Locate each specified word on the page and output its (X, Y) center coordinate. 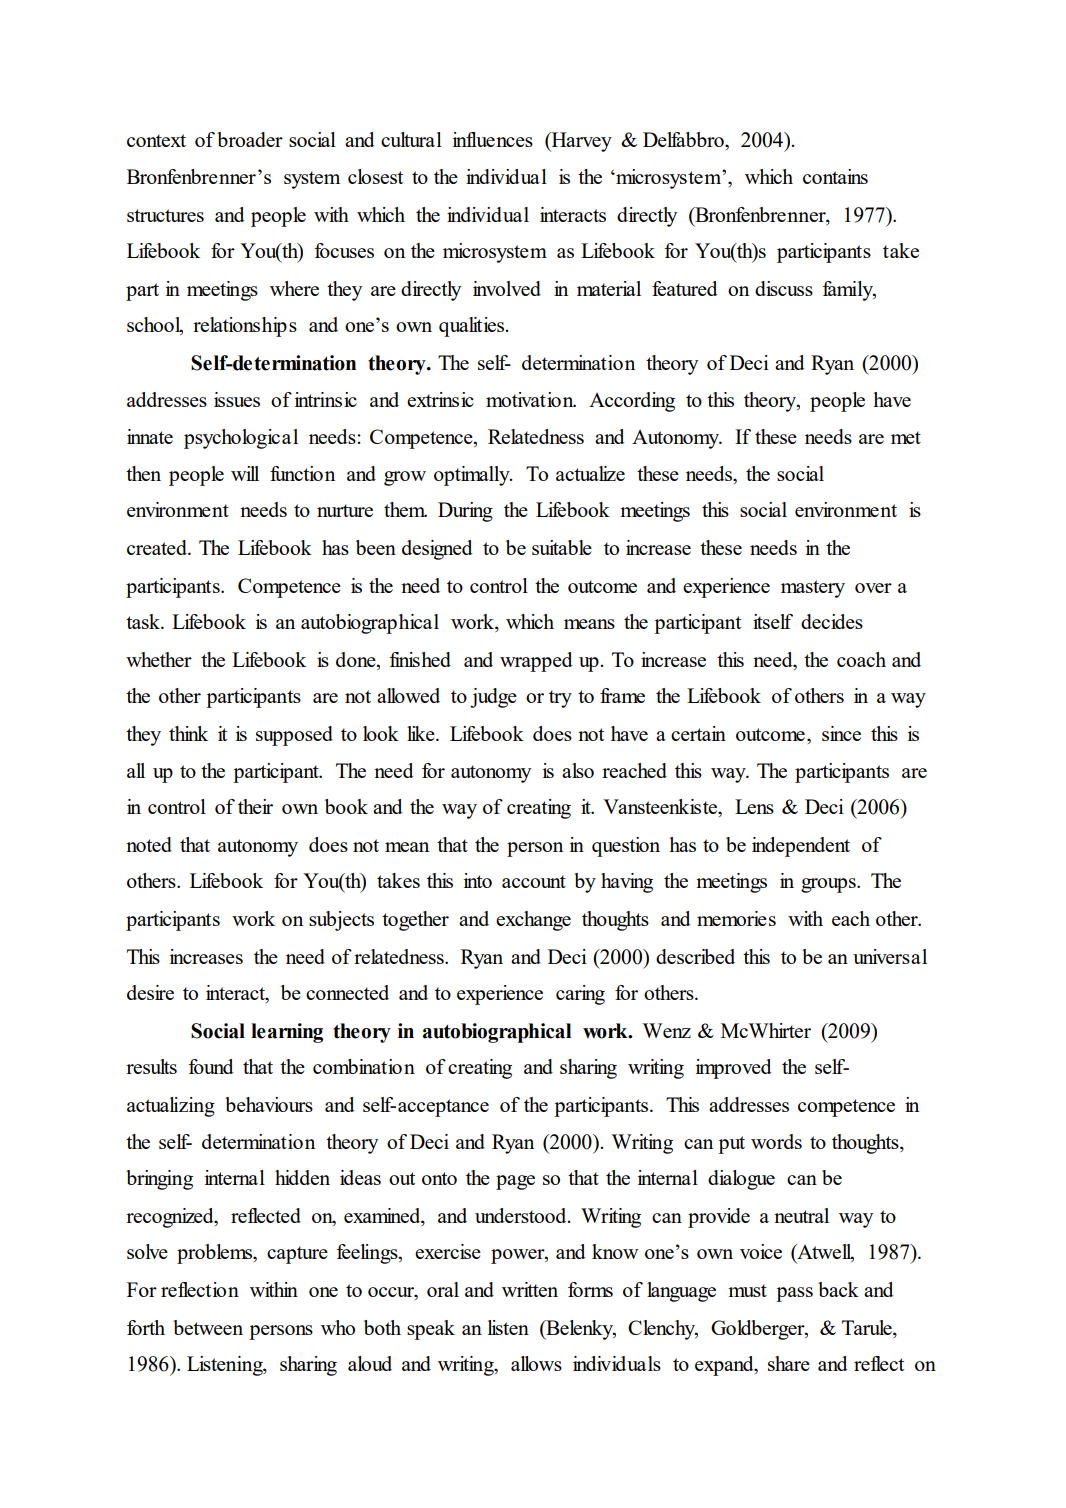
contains (835, 176)
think (188, 733)
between (208, 1327)
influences (493, 139)
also (578, 770)
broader (250, 139)
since (841, 733)
